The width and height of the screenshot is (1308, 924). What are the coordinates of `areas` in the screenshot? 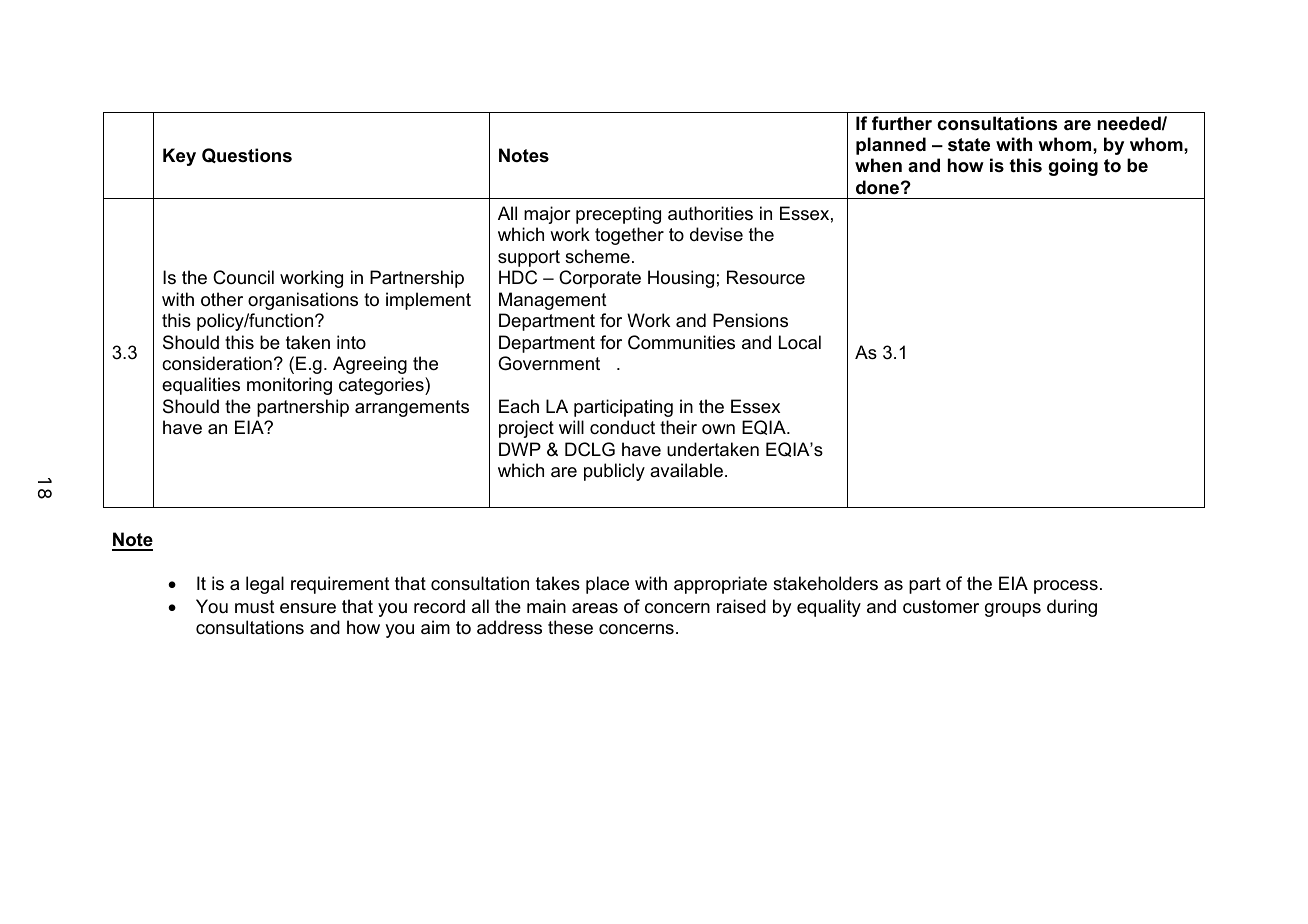 It's located at (595, 608).
